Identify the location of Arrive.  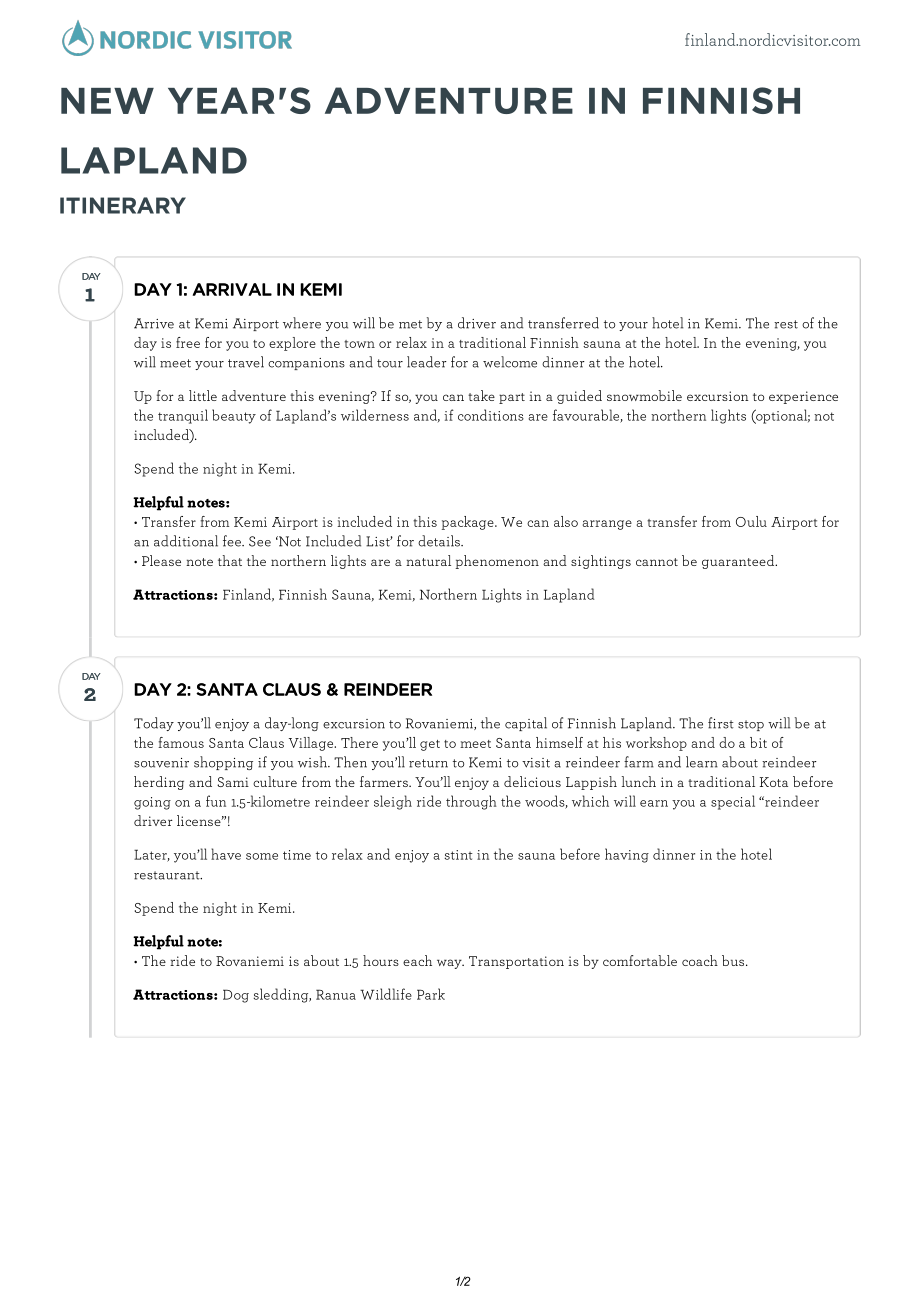
(154, 323).
